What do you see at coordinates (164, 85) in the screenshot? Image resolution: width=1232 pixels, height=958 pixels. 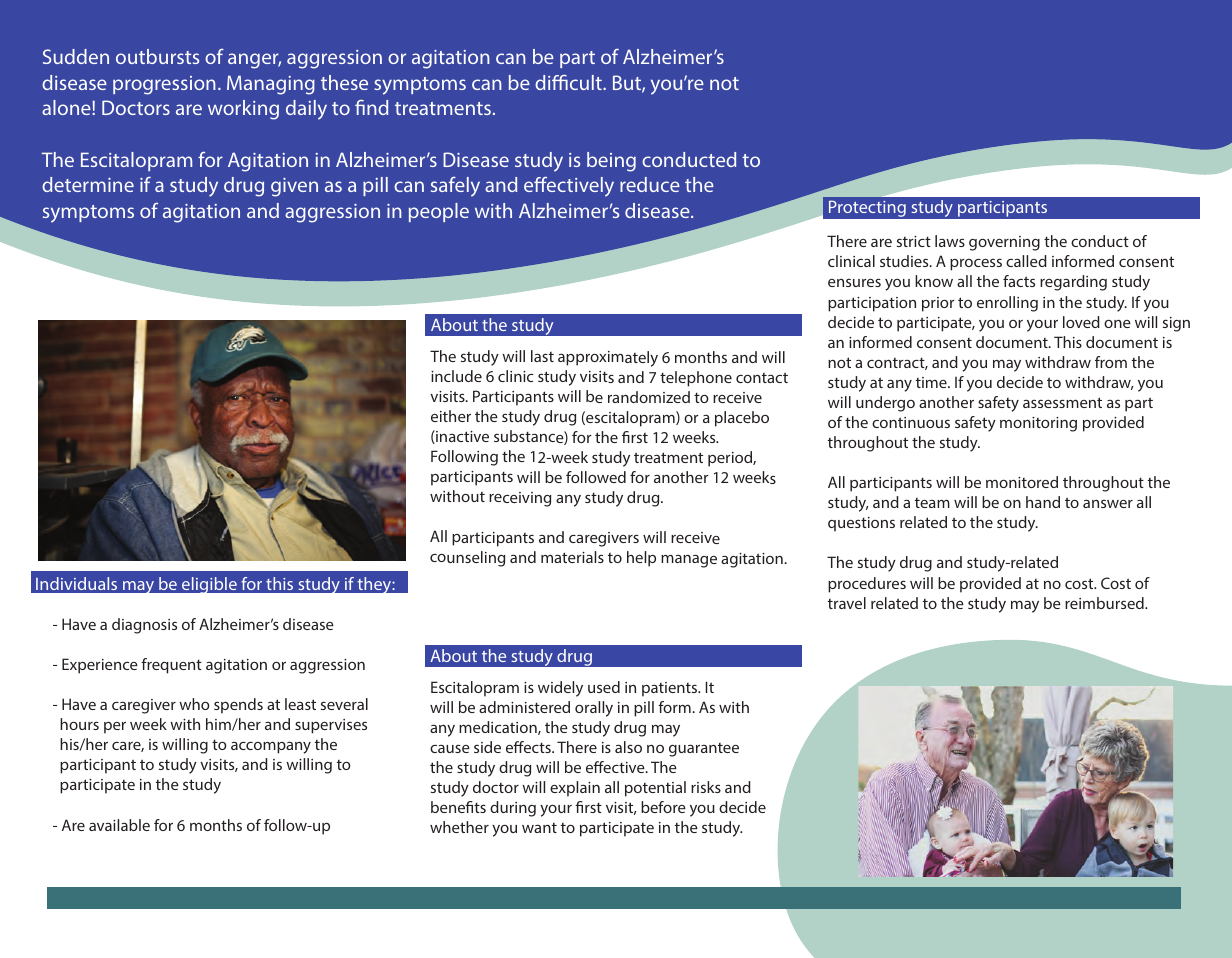 I see `progression` at bounding box center [164, 85].
